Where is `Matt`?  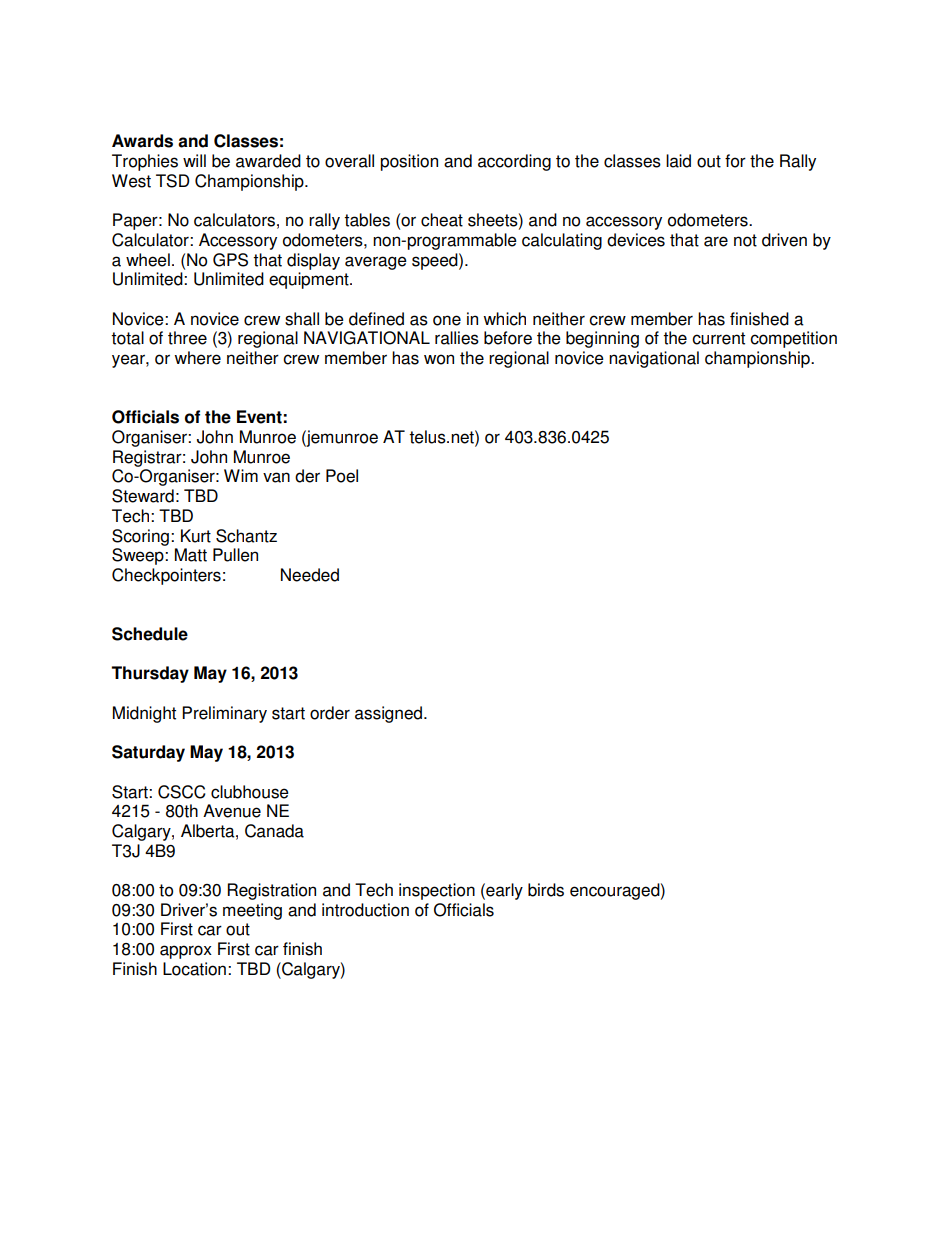
Matt is located at coordinates (191, 555).
